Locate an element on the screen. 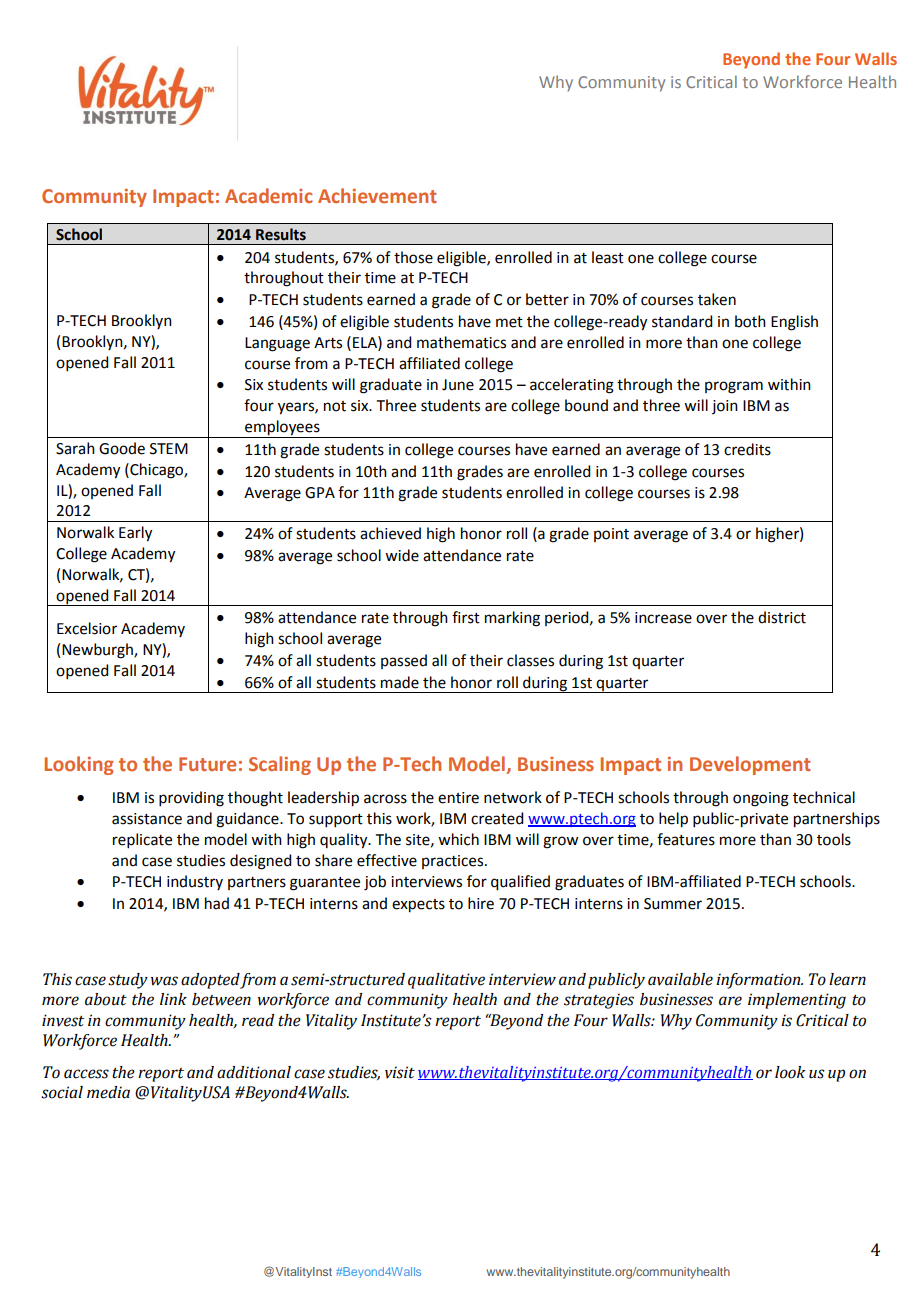 This screenshot has width=924, height=1309. first is located at coordinates (466, 617).
